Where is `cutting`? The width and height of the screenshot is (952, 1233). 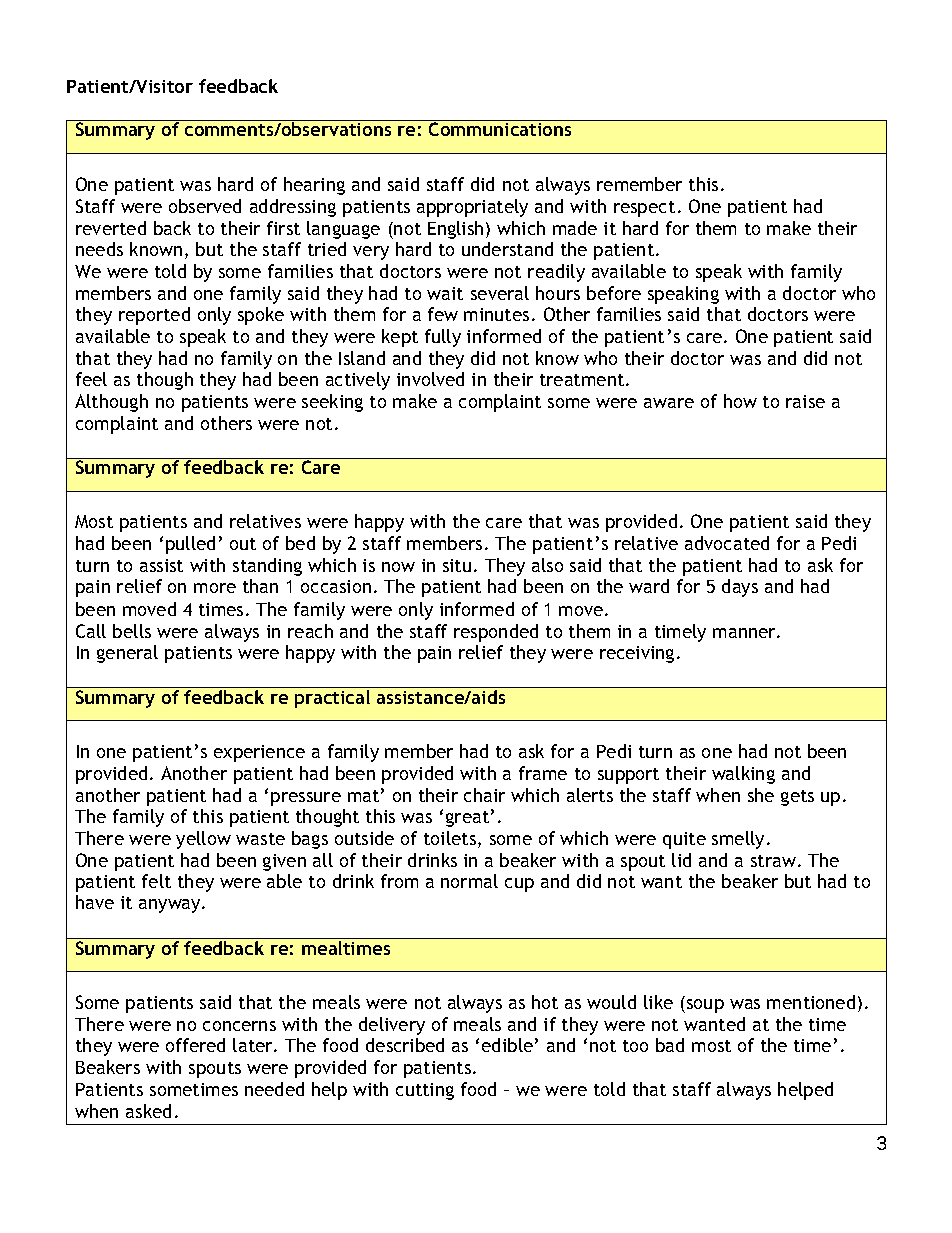 cutting is located at coordinates (425, 1091).
